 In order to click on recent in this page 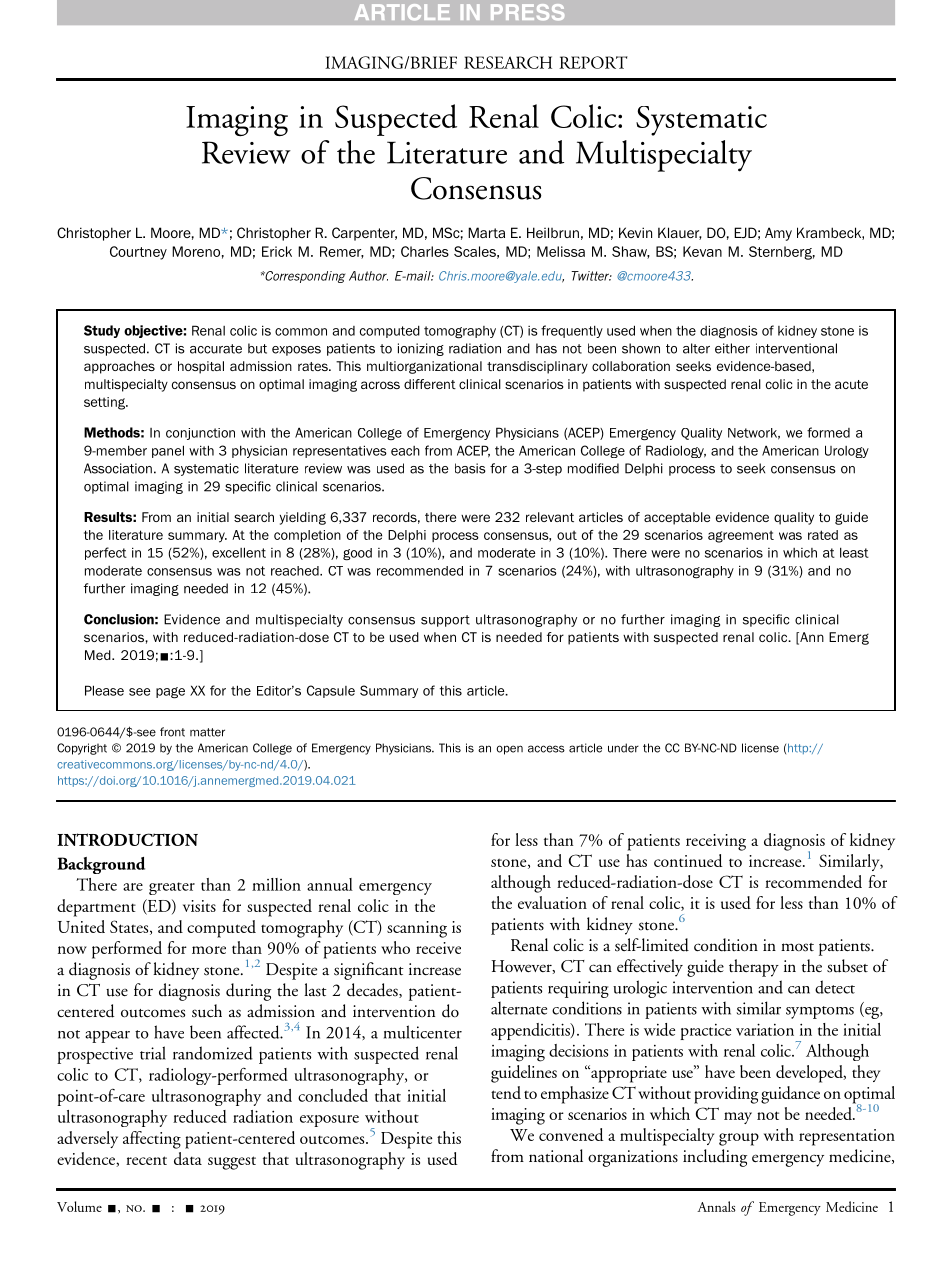, I will do `click(146, 1160)`.
